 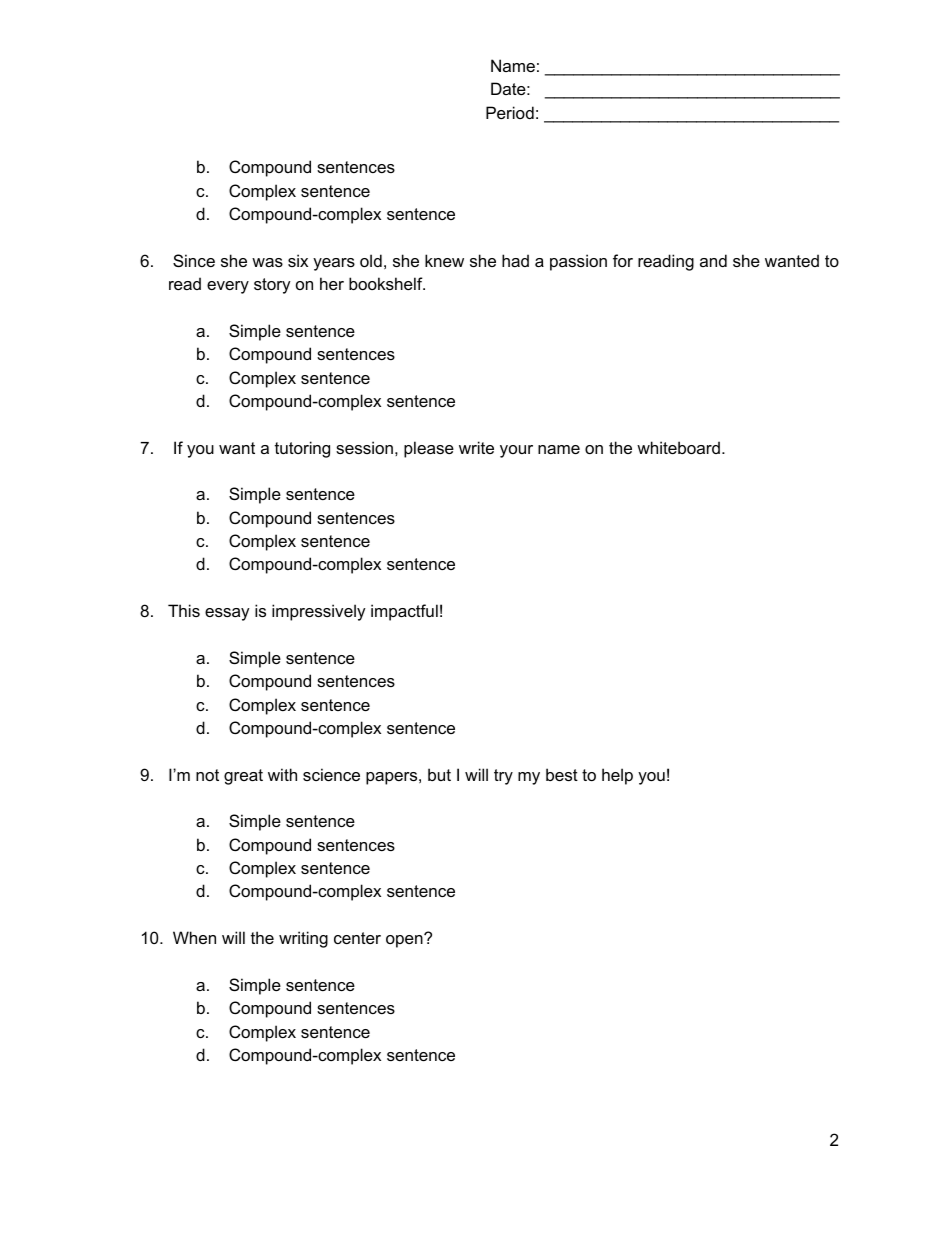 What do you see at coordinates (194, 937) in the image?
I see `When` at bounding box center [194, 937].
